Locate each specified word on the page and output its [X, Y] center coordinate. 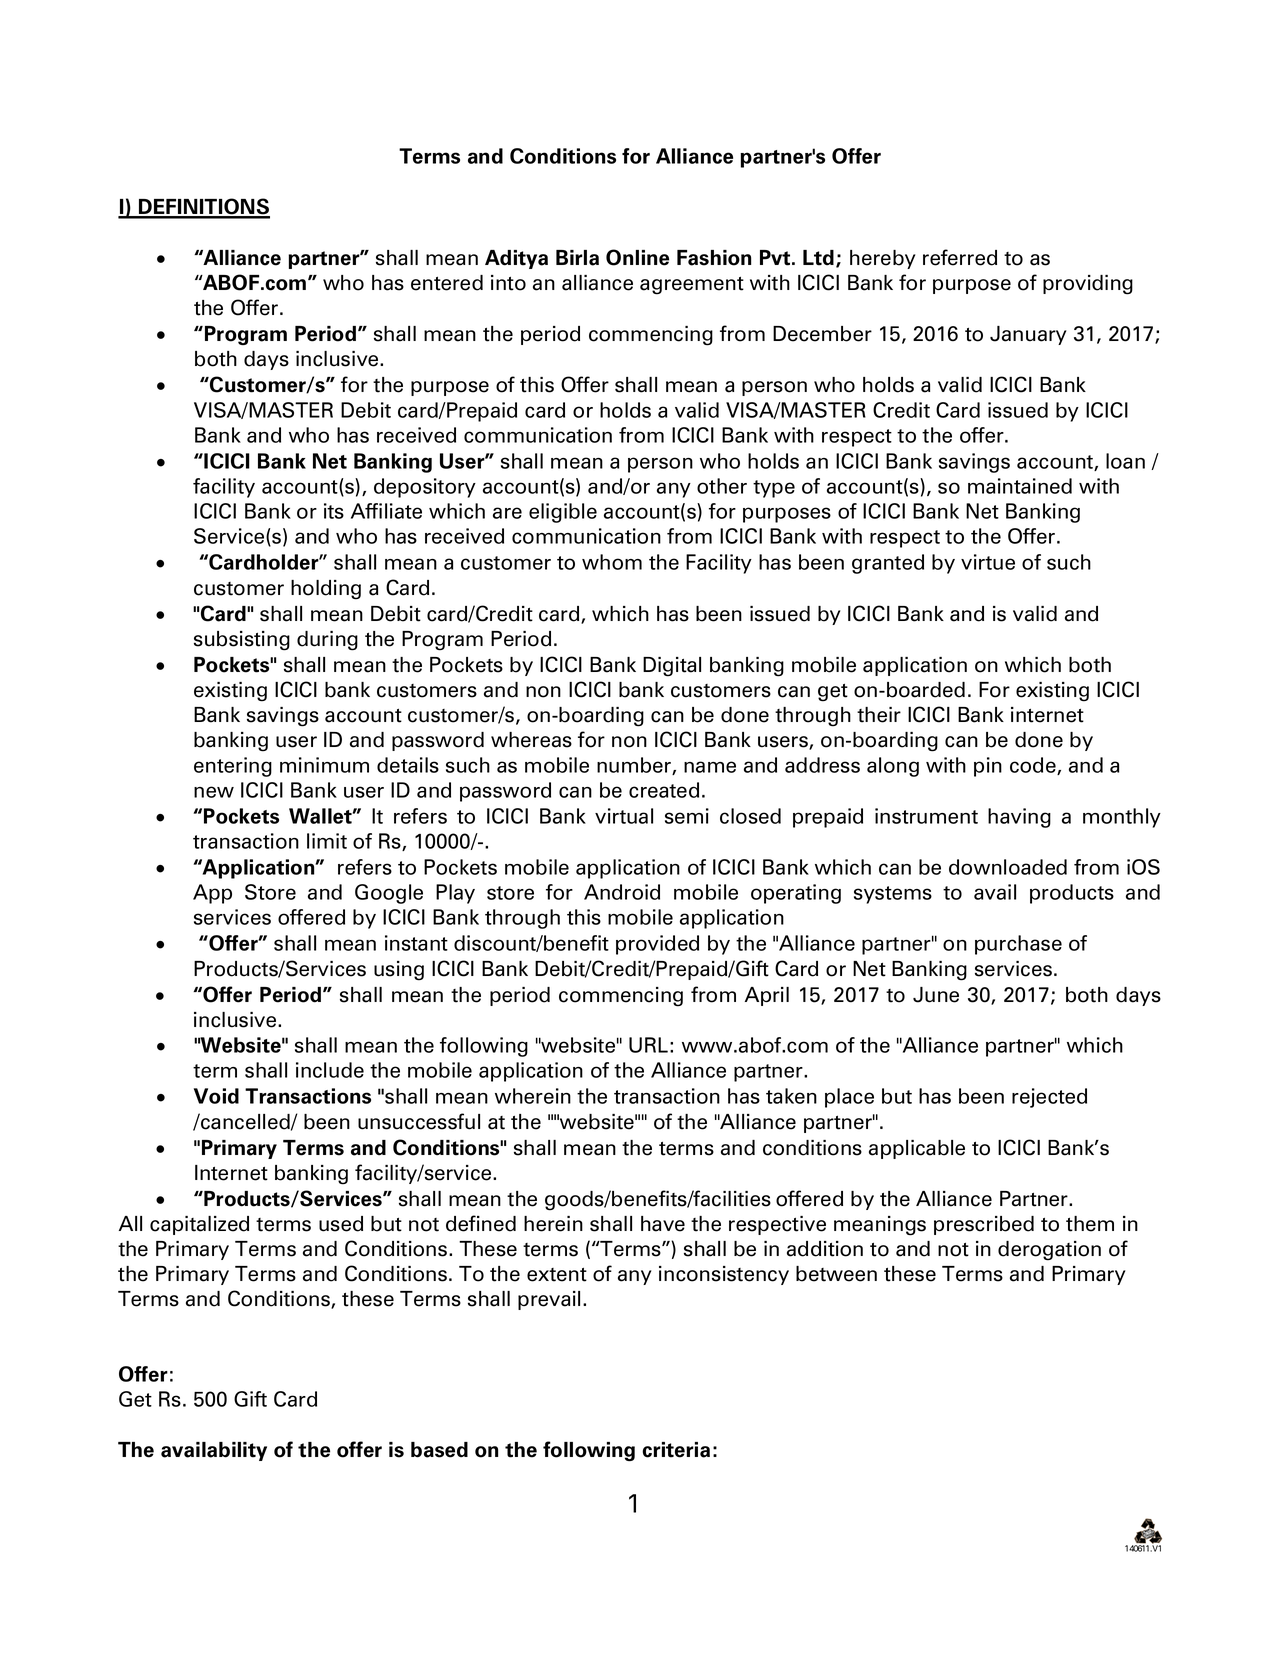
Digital [672, 667]
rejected [1049, 1098]
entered [447, 283]
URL [648, 1045]
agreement [692, 286]
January [1028, 335]
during [327, 641]
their [879, 715]
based [439, 1450]
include [330, 1070]
